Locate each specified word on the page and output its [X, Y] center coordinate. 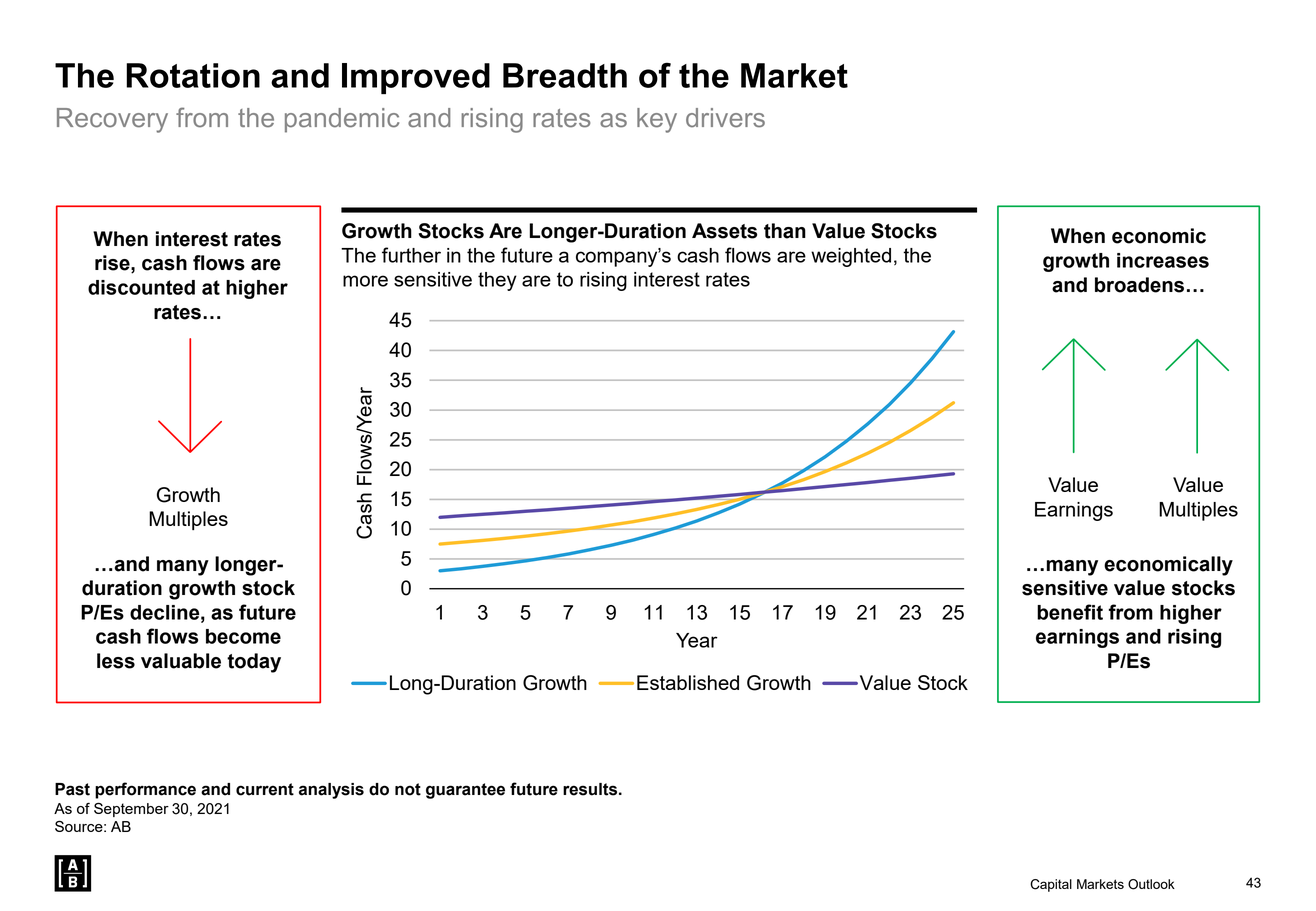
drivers [725, 118]
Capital [1051, 885]
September [131, 809]
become [243, 636]
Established [688, 682]
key [657, 120]
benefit [1070, 612]
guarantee [465, 791]
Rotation [193, 75]
